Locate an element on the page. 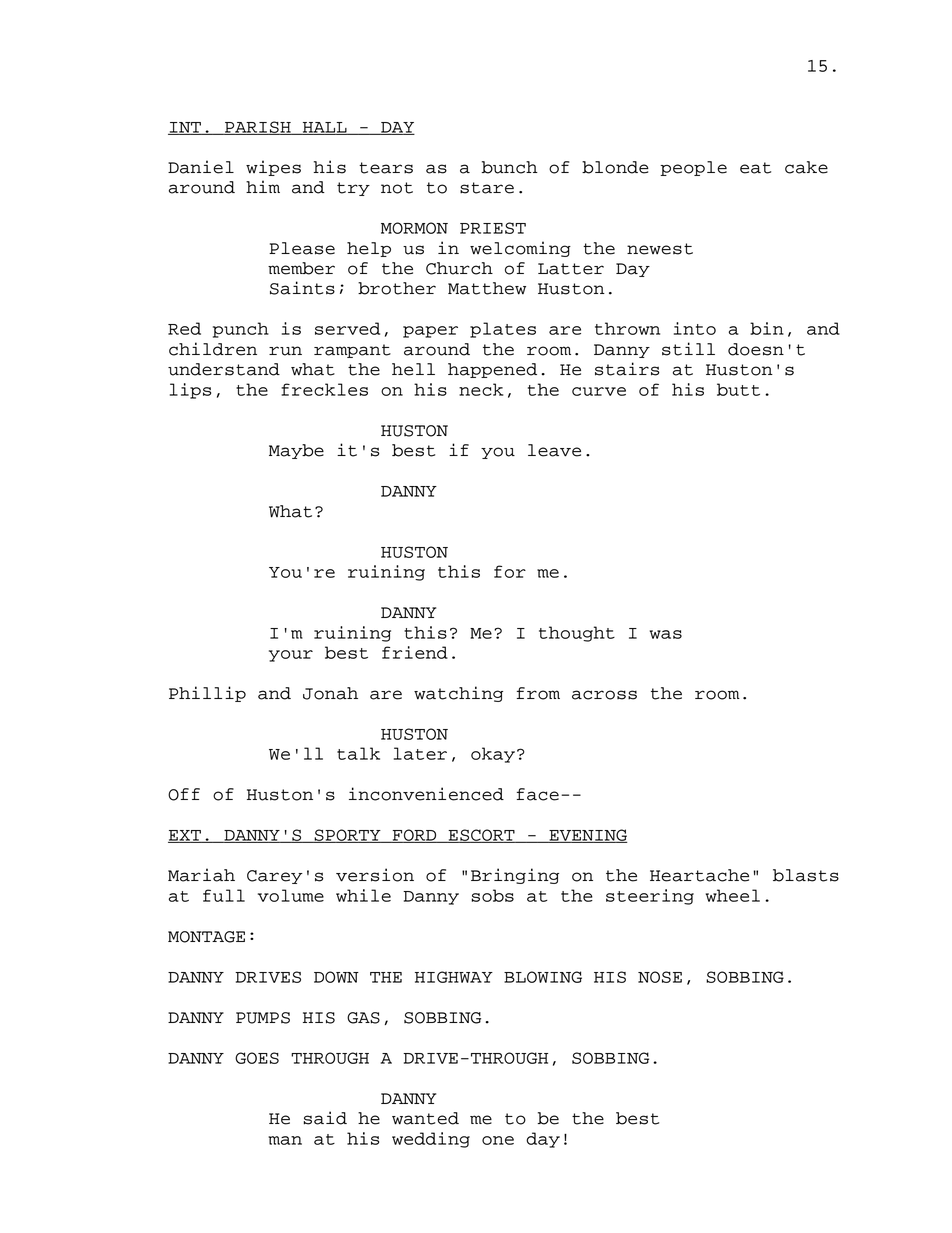 The width and height of the image is (952, 1233). eat is located at coordinates (755, 168).
